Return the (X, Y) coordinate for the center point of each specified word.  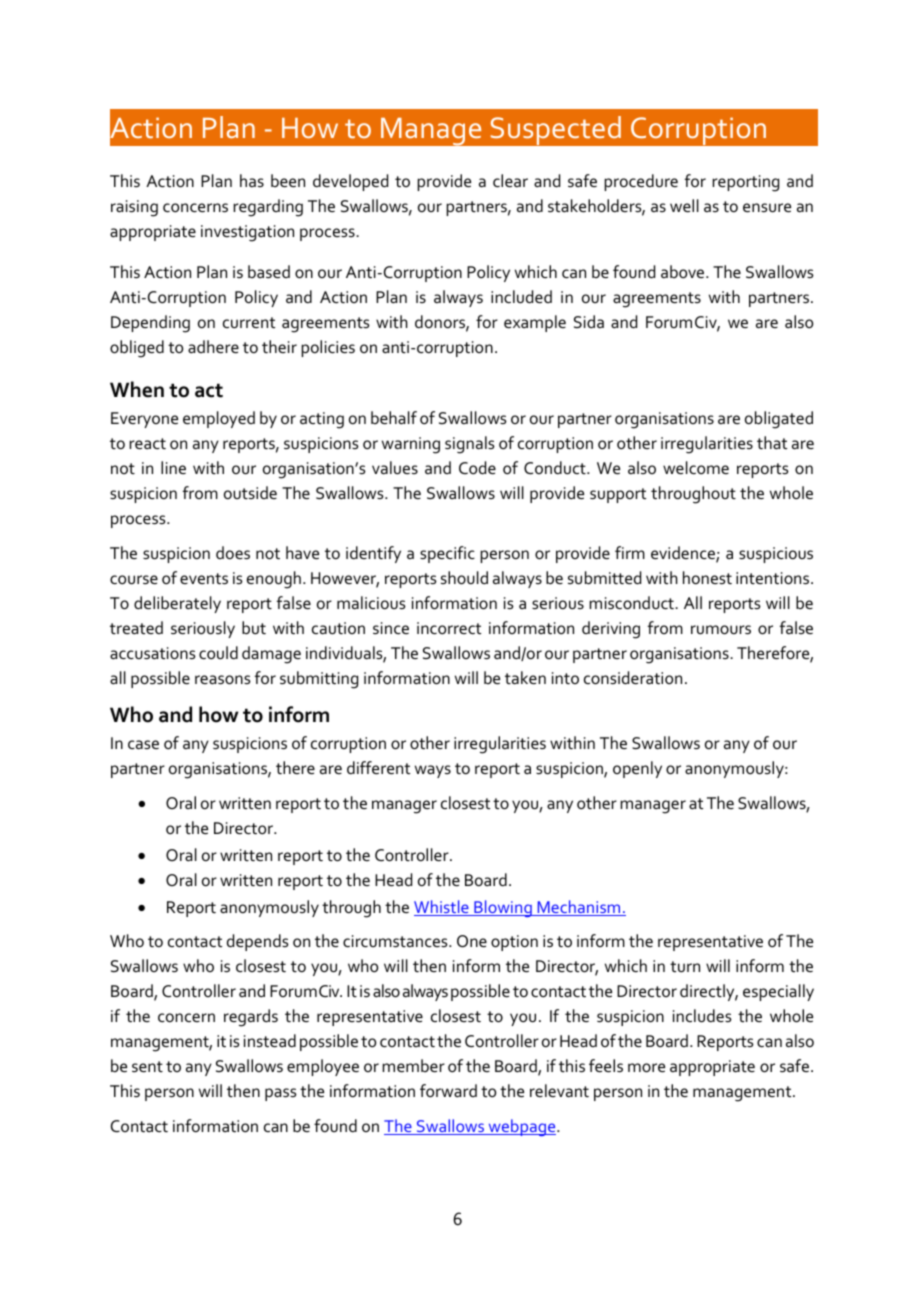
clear (510, 181)
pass (281, 1094)
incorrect (449, 628)
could (218, 653)
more (646, 1068)
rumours (721, 630)
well (684, 205)
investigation (247, 233)
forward (448, 1091)
